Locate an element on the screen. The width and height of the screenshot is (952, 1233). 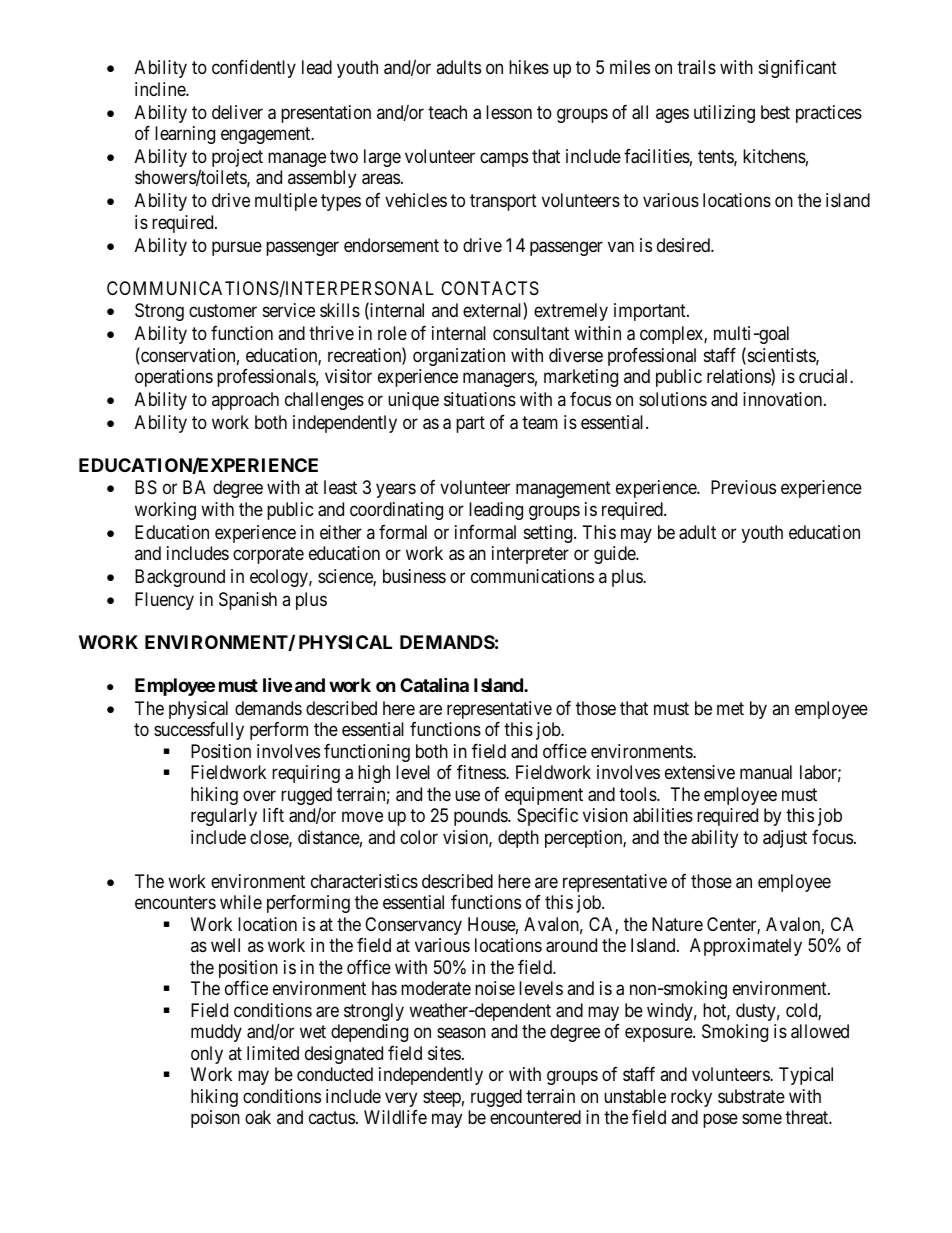
depth is located at coordinates (518, 839).
